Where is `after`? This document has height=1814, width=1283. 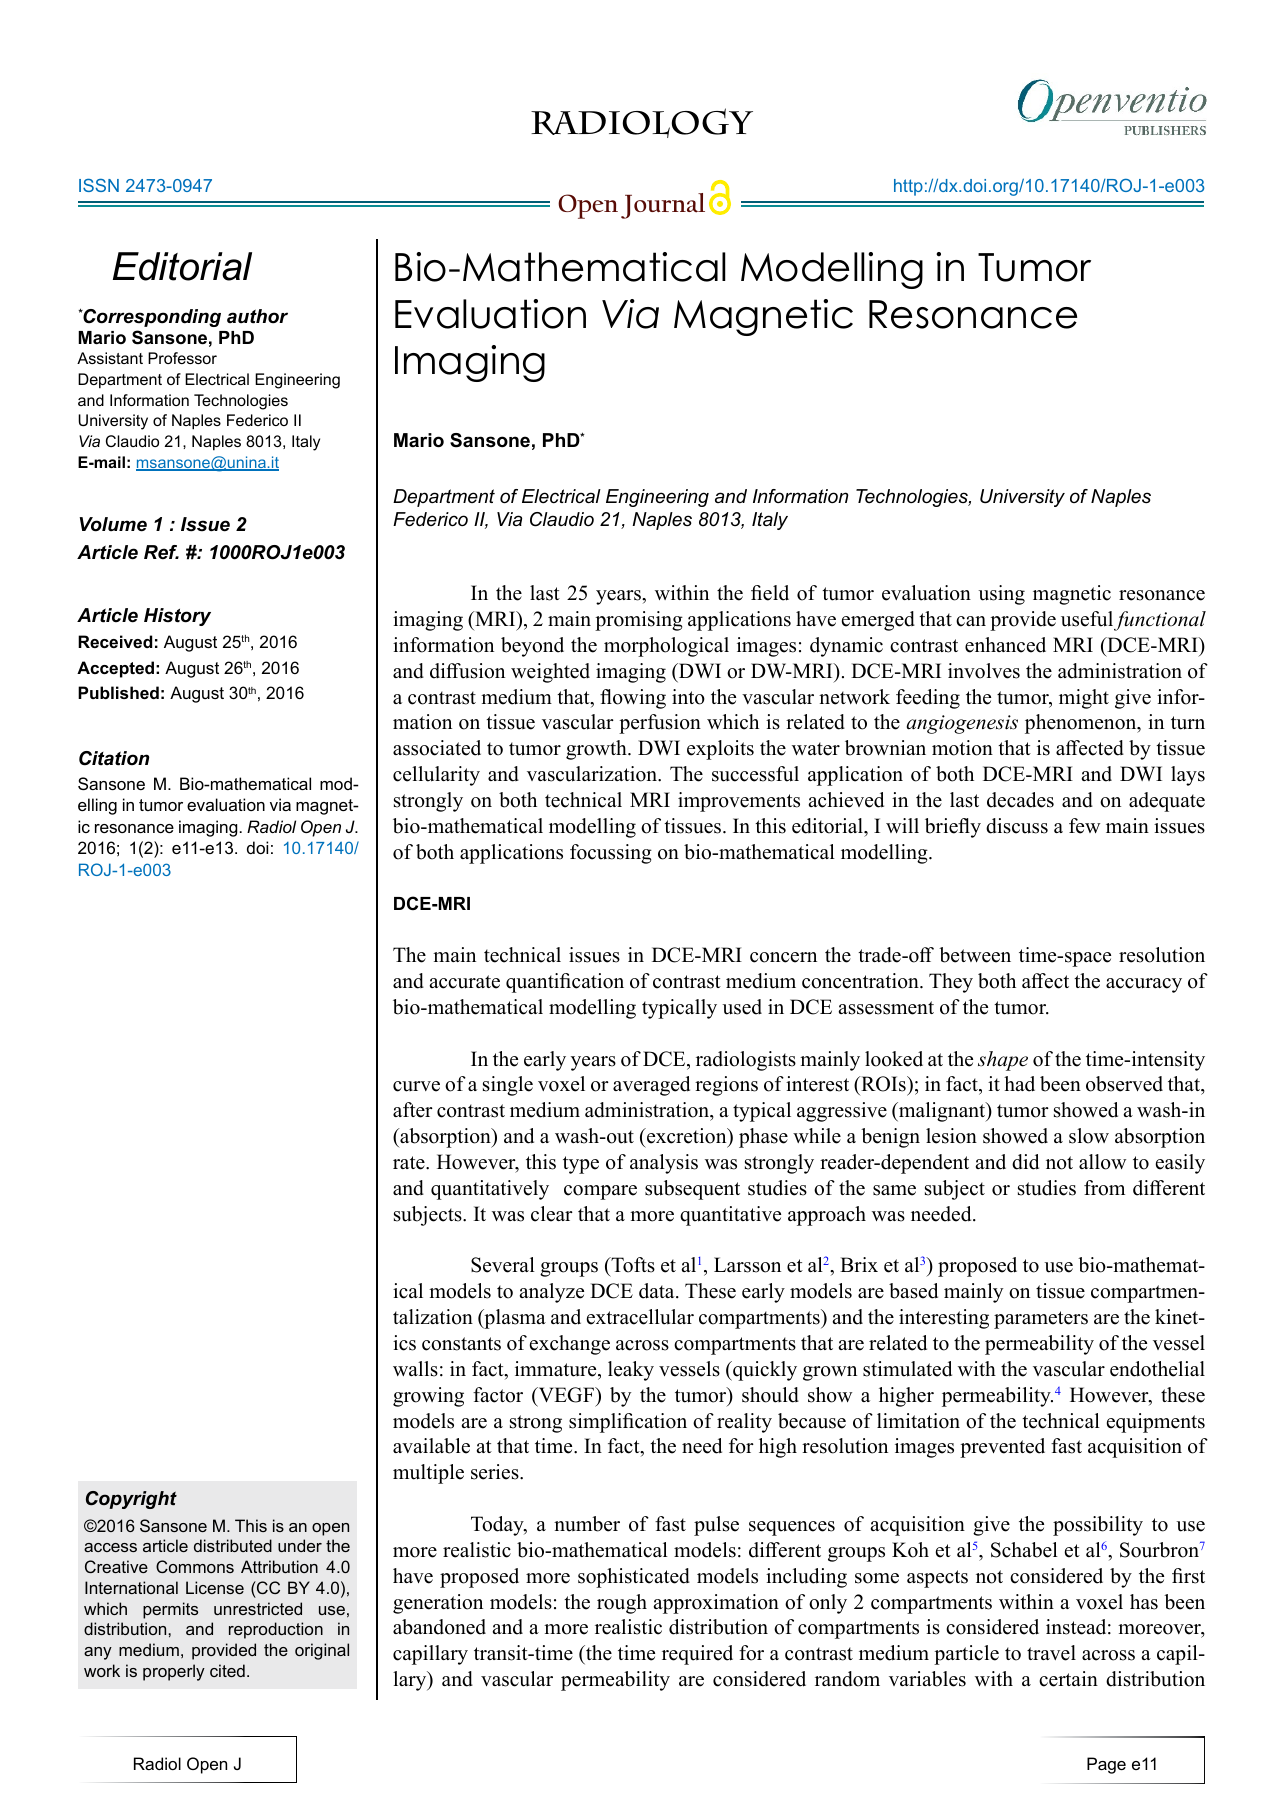
after is located at coordinates (413, 1110).
